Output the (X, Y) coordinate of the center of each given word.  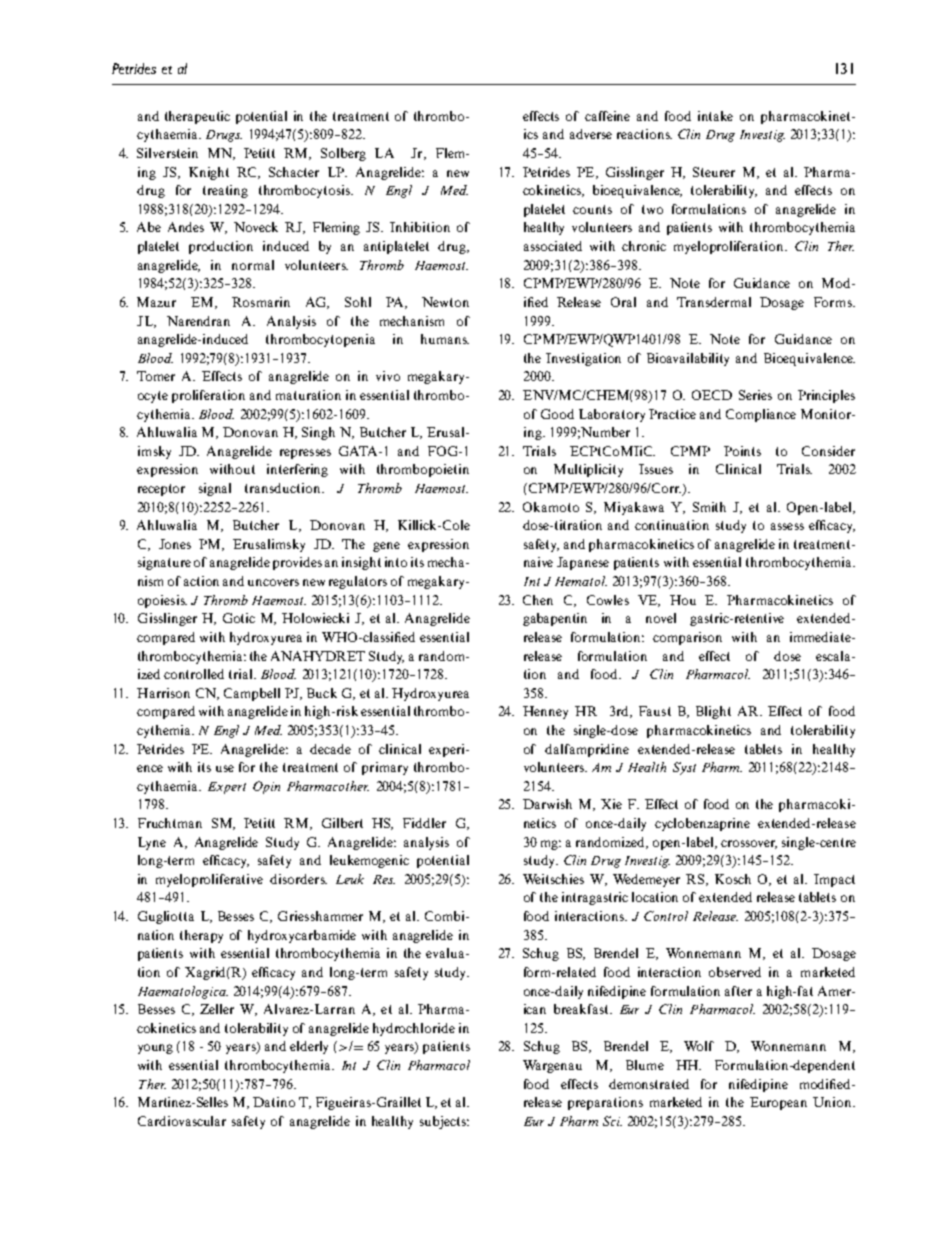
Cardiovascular (182, 1121)
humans (445, 339)
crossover (749, 844)
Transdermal (714, 302)
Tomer (156, 376)
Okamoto (551, 507)
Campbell (252, 694)
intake (715, 116)
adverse (591, 134)
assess (787, 526)
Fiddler (424, 823)
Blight (713, 712)
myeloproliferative (209, 880)
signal (215, 489)
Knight (209, 173)
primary (385, 768)
